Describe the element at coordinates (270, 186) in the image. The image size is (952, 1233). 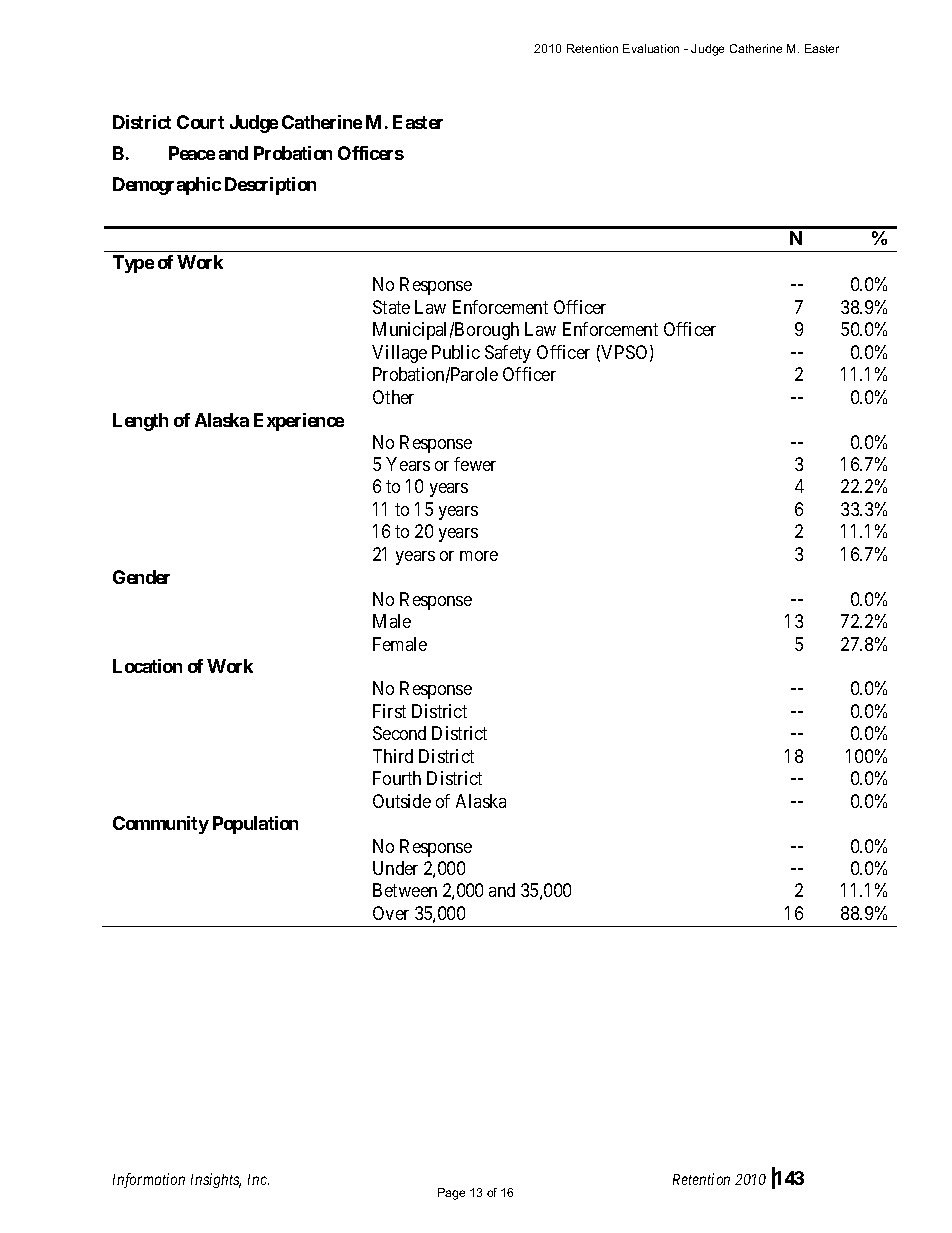
I see `Description` at that location.
